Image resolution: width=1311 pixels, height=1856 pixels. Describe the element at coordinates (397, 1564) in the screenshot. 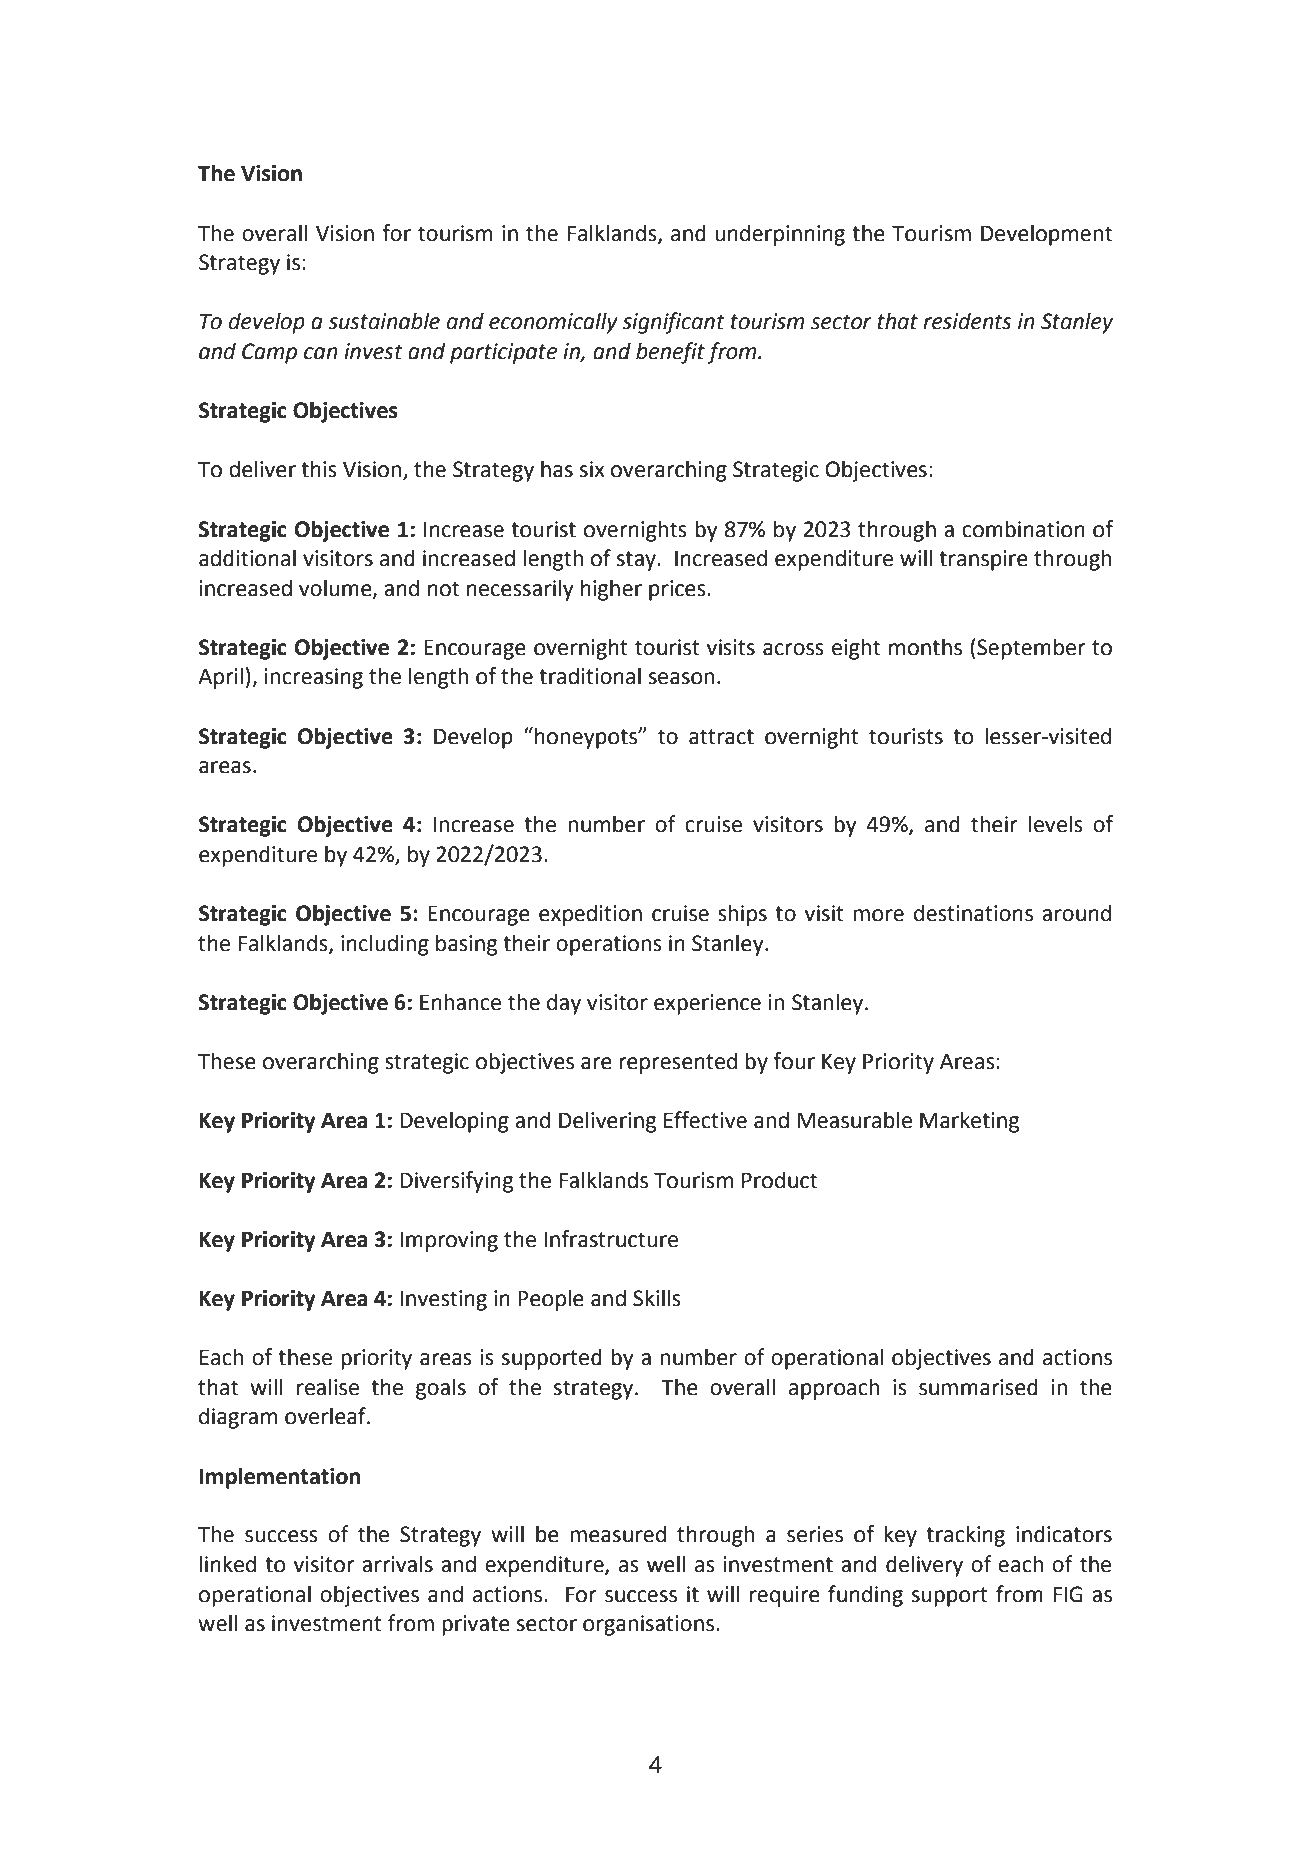

I see `arrivals` at that location.
